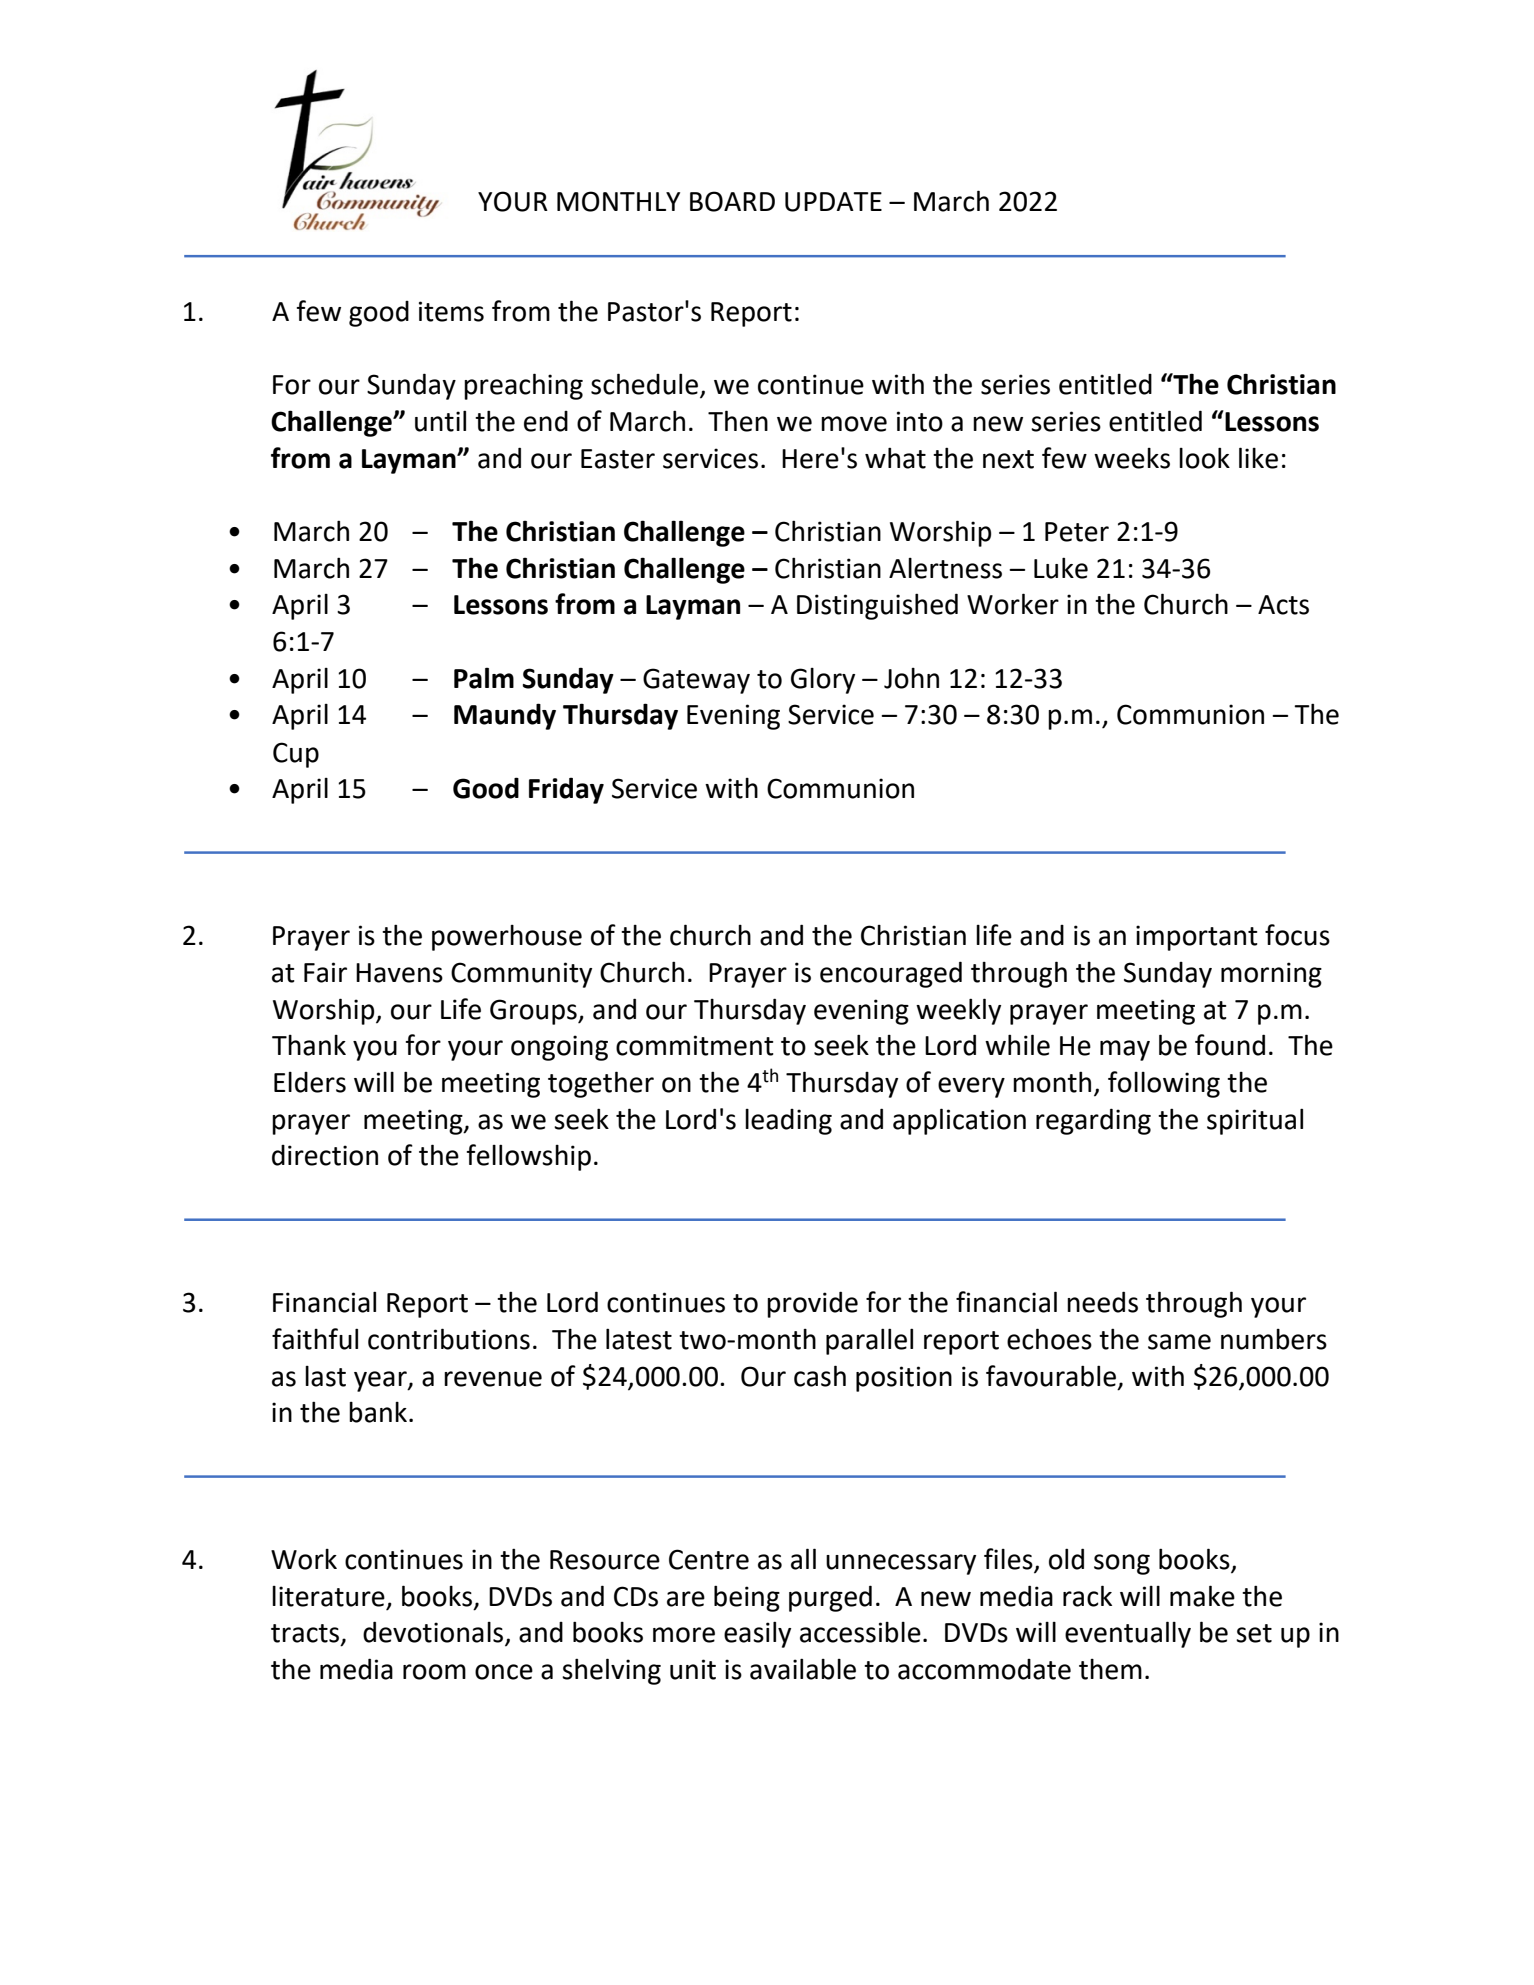 Image resolution: width=1534 pixels, height=1985 pixels. Describe the element at coordinates (1204, 458) in the image. I see `look` at that location.
